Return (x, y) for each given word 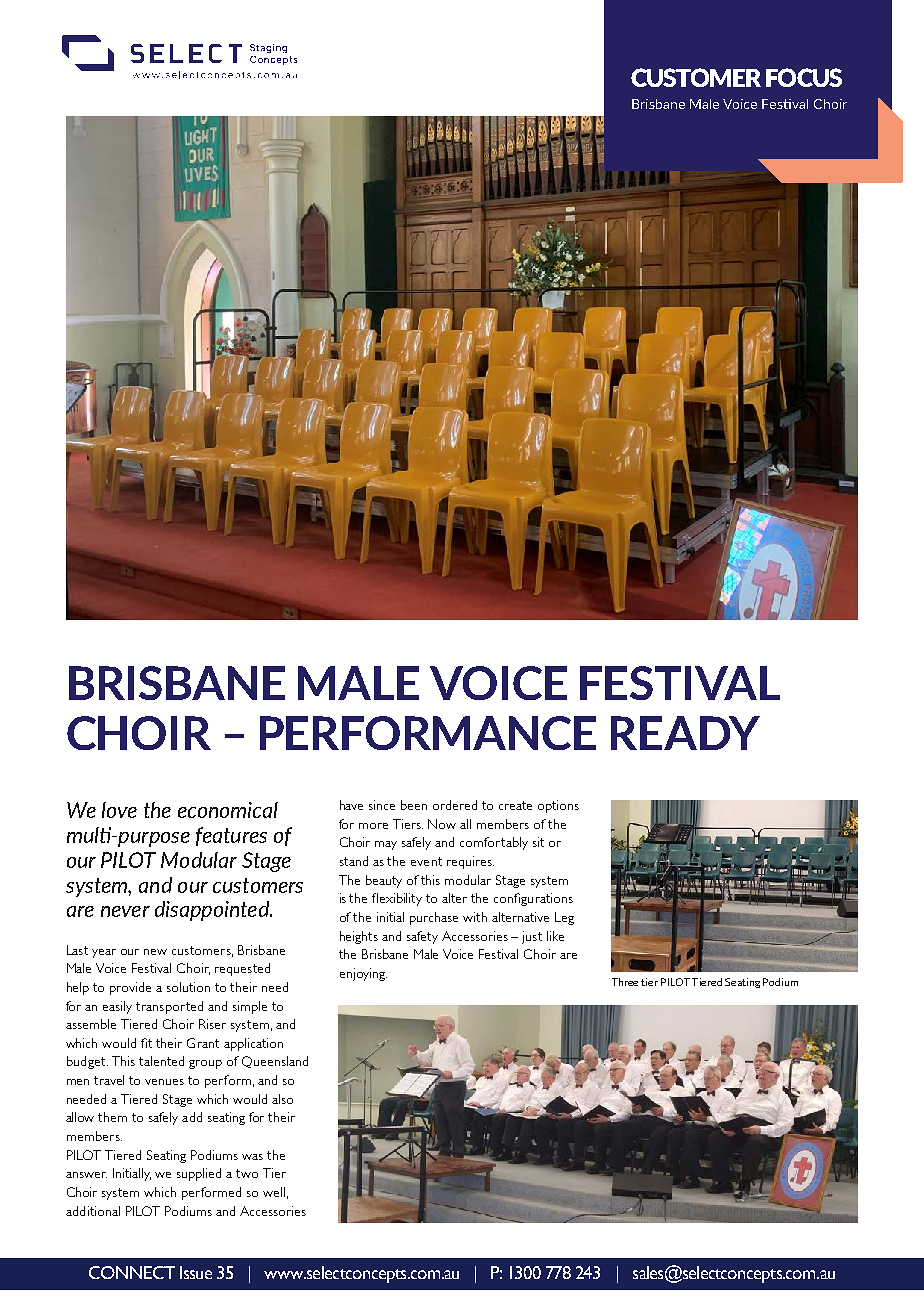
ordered (455, 805)
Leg (564, 918)
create (515, 805)
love (119, 810)
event (426, 861)
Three (625, 982)
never (125, 911)
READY (685, 733)
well (274, 1192)
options (558, 806)
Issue (196, 1272)
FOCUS (804, 77)
